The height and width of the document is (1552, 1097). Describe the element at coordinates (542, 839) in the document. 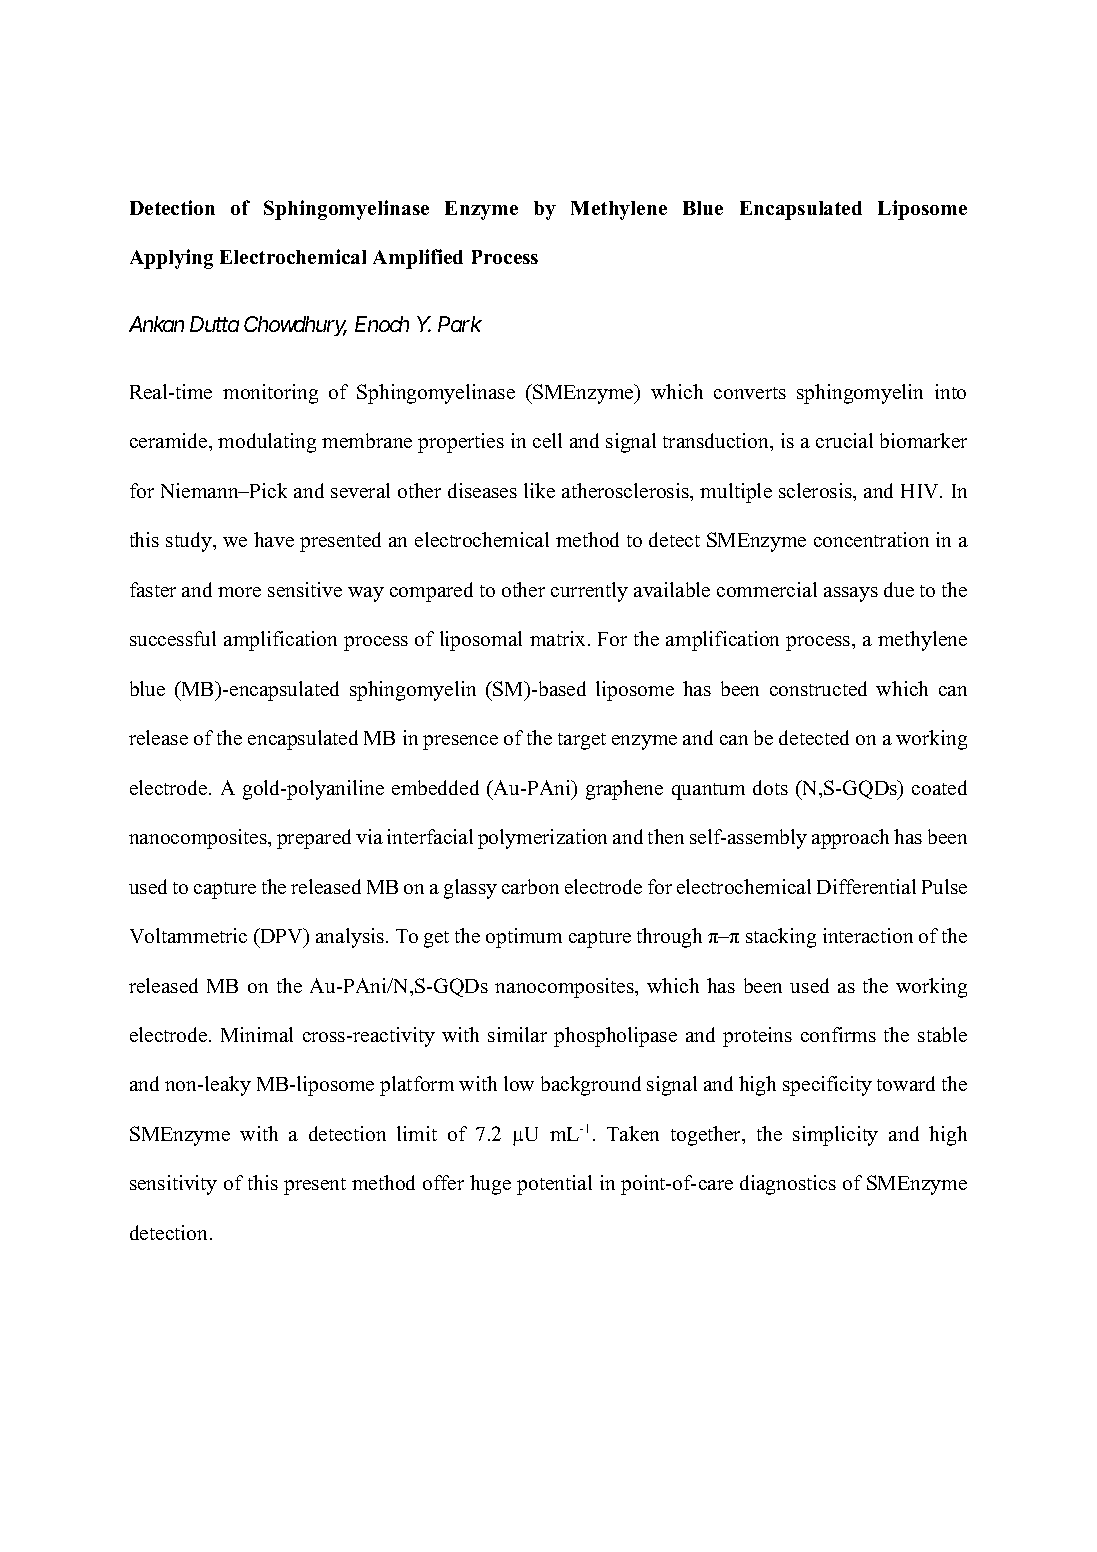

I see `polymerization` at that location.
